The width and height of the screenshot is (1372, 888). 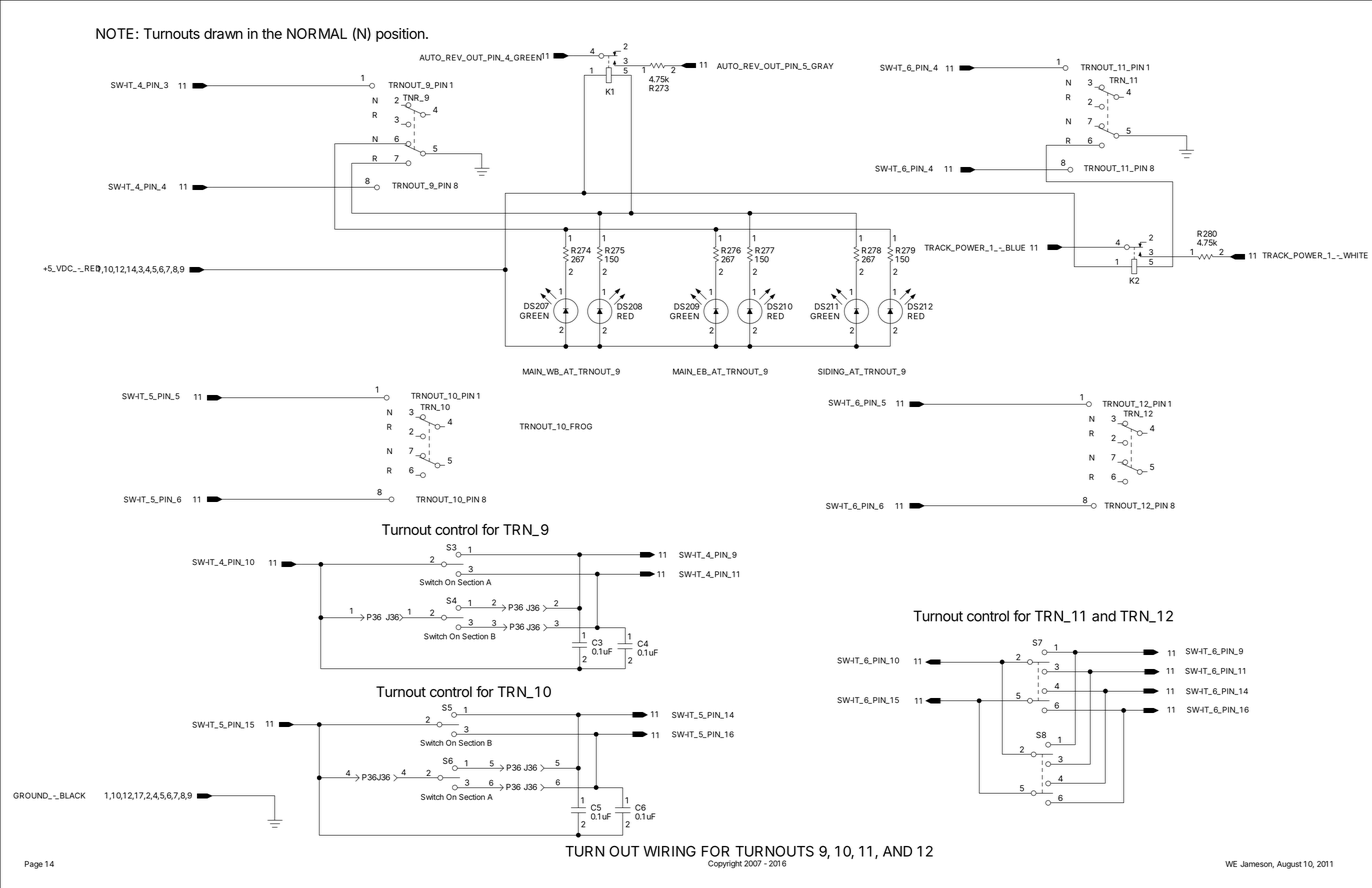 I want to click on WIRING, so click(x=669, y=851).
